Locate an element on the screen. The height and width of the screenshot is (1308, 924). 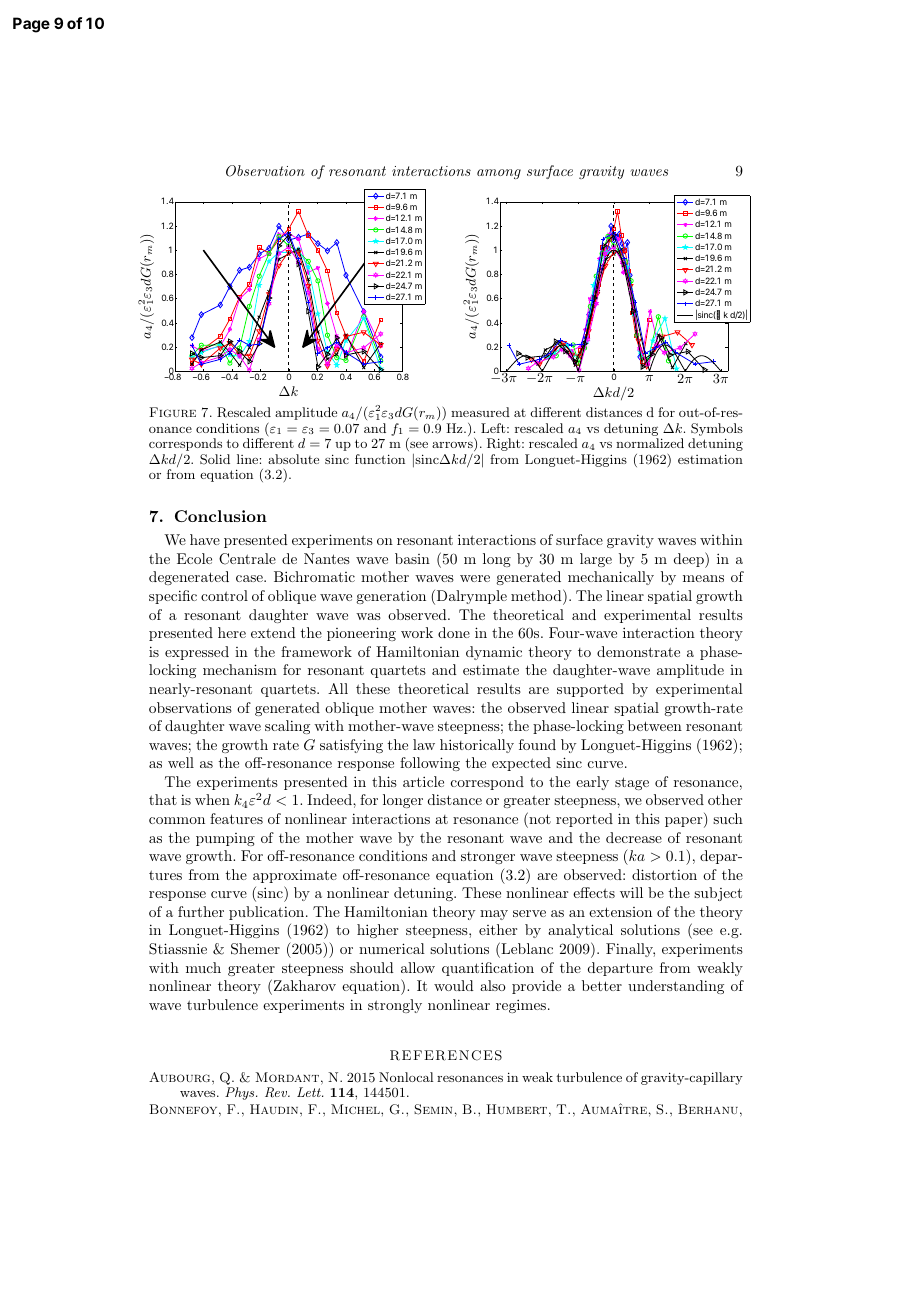
mechanically is located at coordinates (611, 578).
